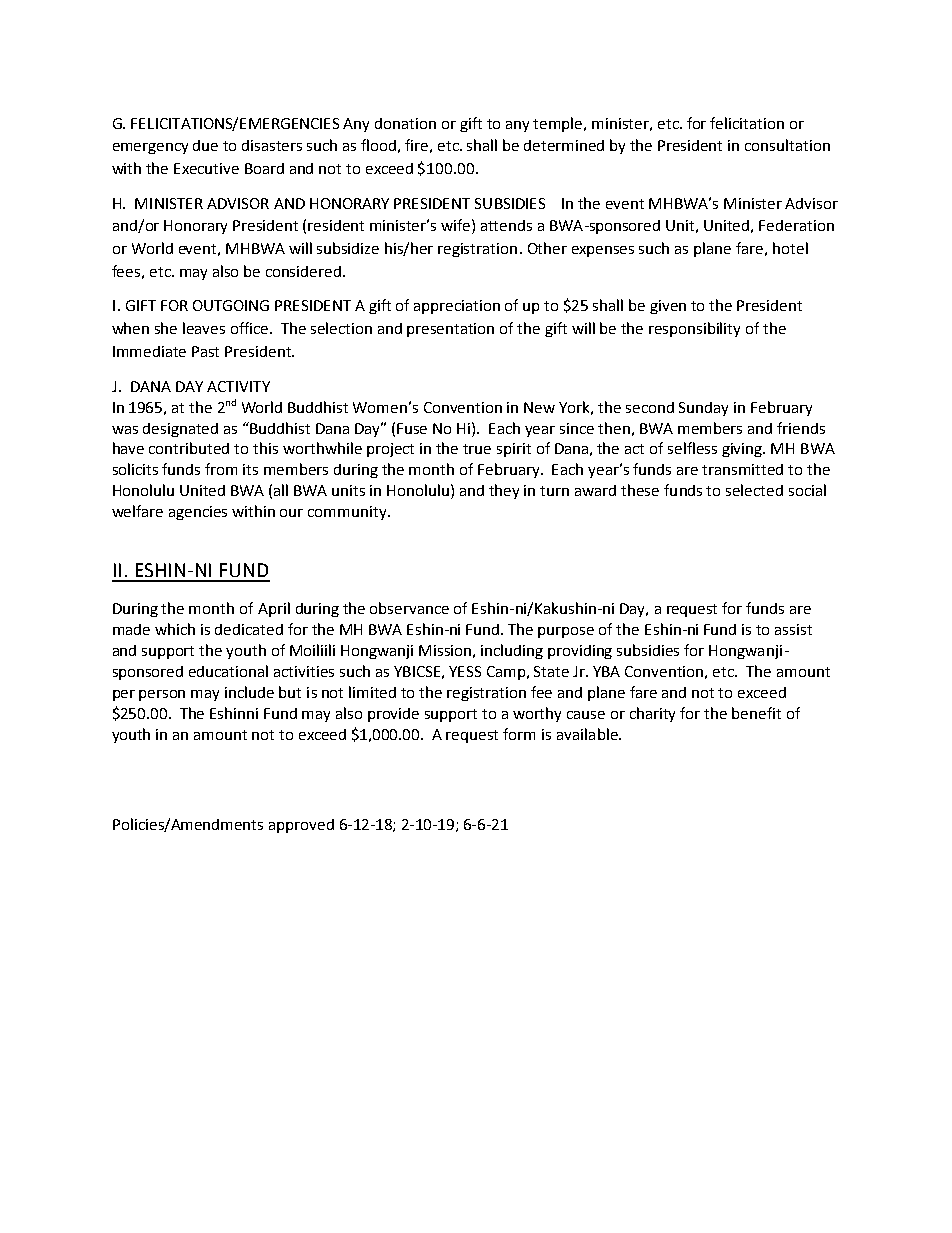 The height and width of the image is (1233, 952). I want to click on benefit, so click(756, 713).
